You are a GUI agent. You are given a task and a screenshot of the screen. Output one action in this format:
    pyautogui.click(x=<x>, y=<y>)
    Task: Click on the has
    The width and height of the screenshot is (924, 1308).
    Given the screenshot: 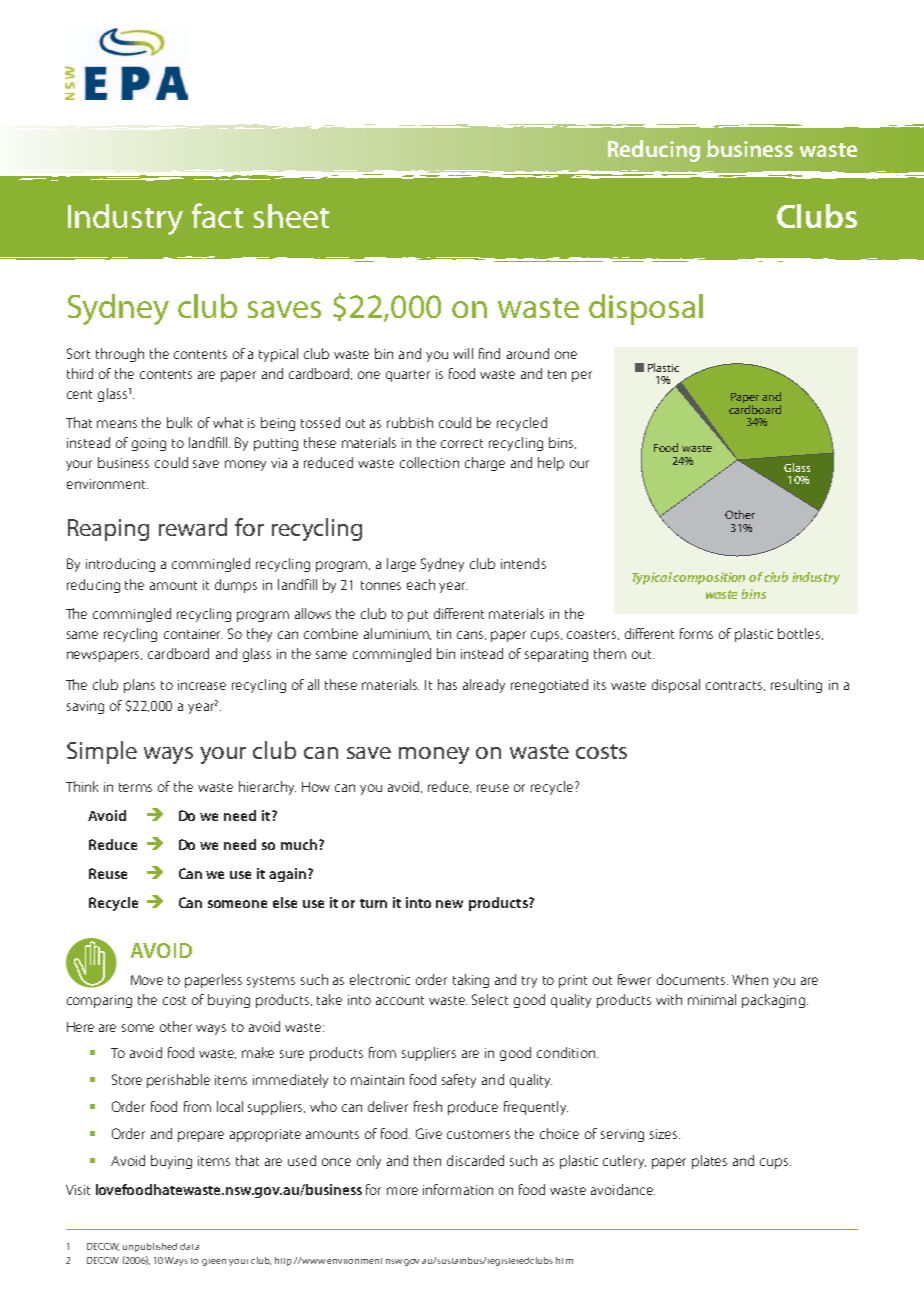 What is the action you would take?
    pyautogui.click(x=447, y=684)
